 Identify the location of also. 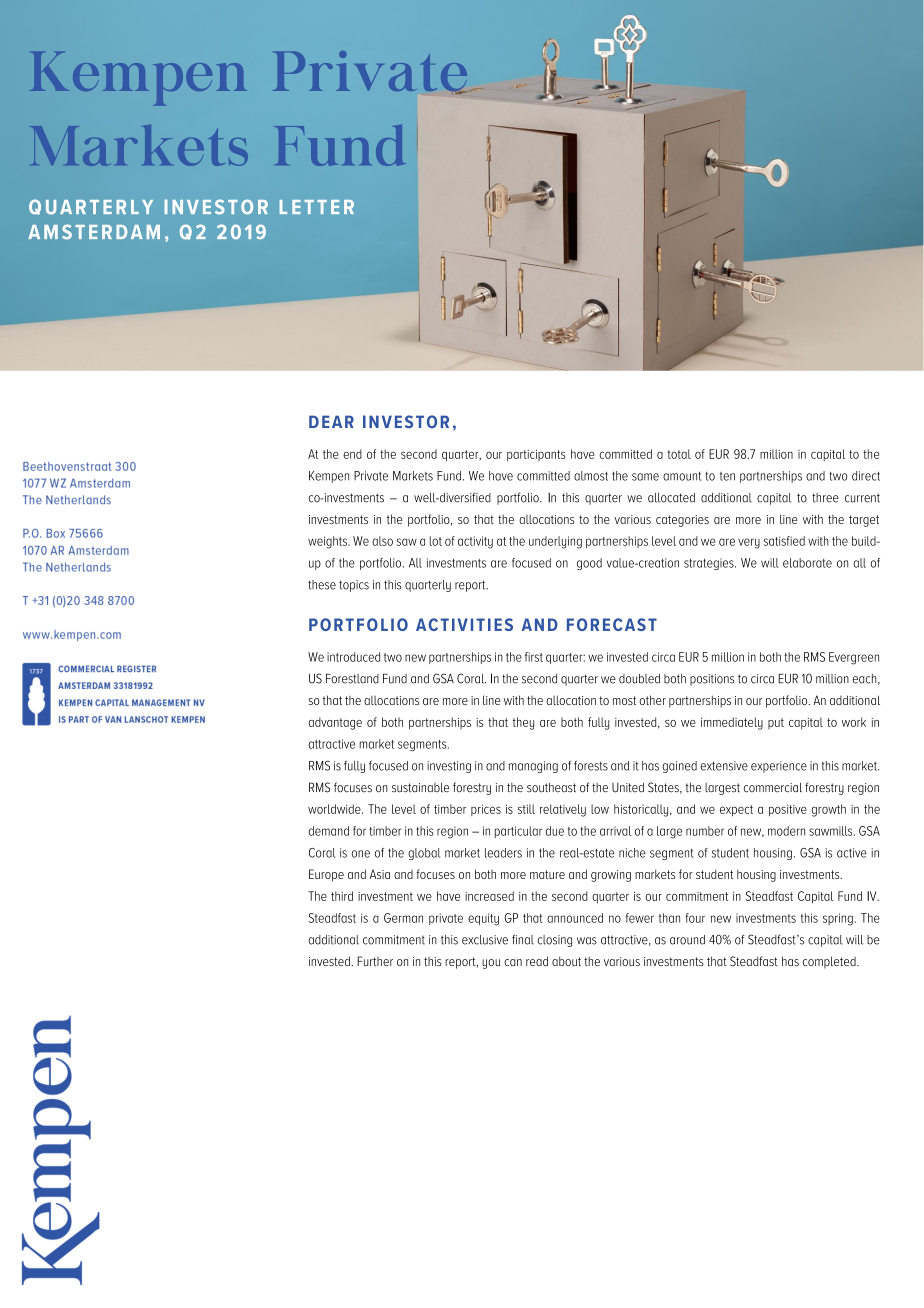
(382, 541).
